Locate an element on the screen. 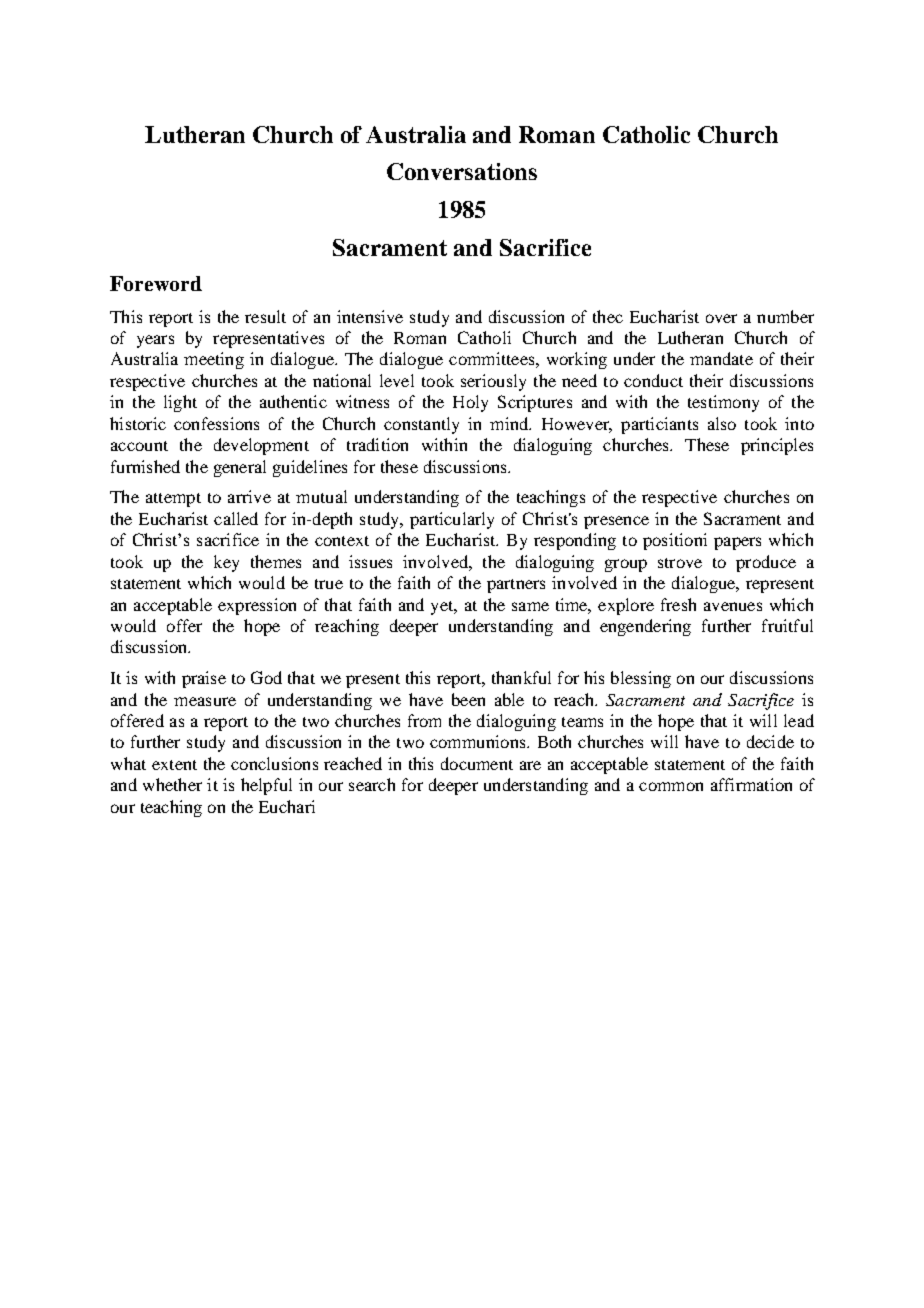 The height and width of the screenshot is (1308, 924). thankful is located at coordinates (521, 677).
